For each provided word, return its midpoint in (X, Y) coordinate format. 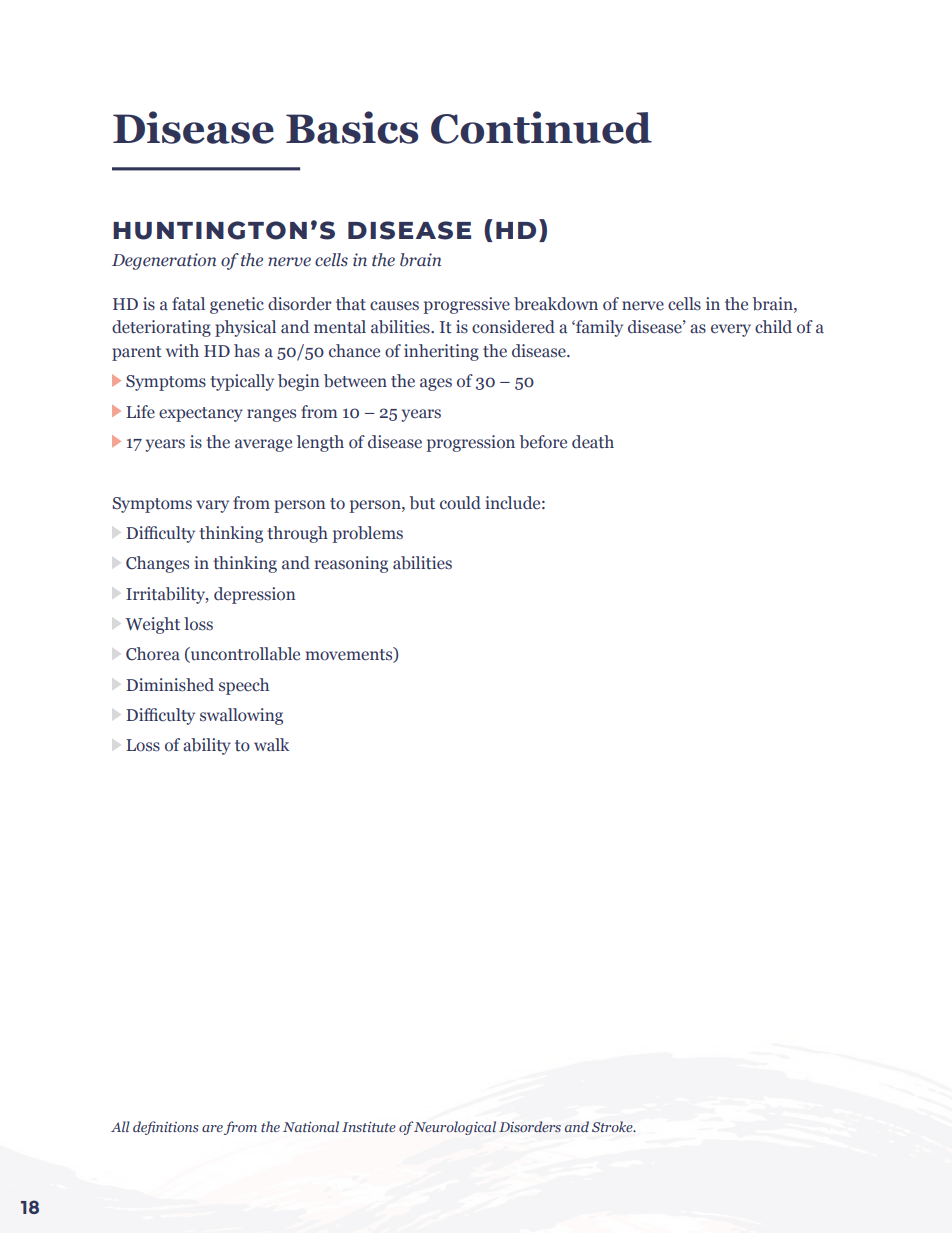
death (593, 442)
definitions (166, 1128)
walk (271, 745)
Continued (541, 127)
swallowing (241, 716)
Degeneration (164, 261)
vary (212, 506)
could (460, 503)
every (731, 330)
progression (471, 443)
